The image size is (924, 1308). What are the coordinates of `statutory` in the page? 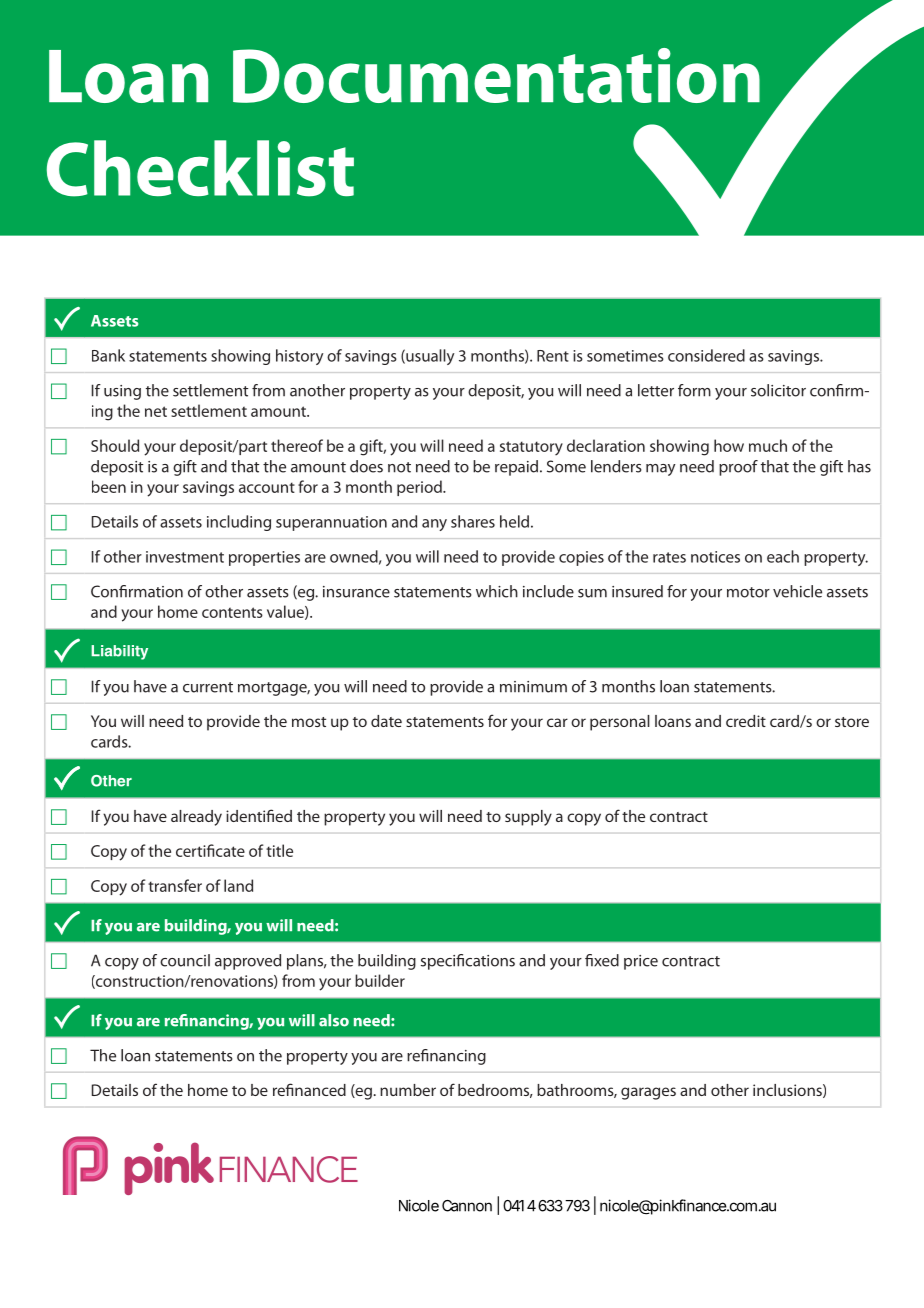 It's located at (531, 448).
